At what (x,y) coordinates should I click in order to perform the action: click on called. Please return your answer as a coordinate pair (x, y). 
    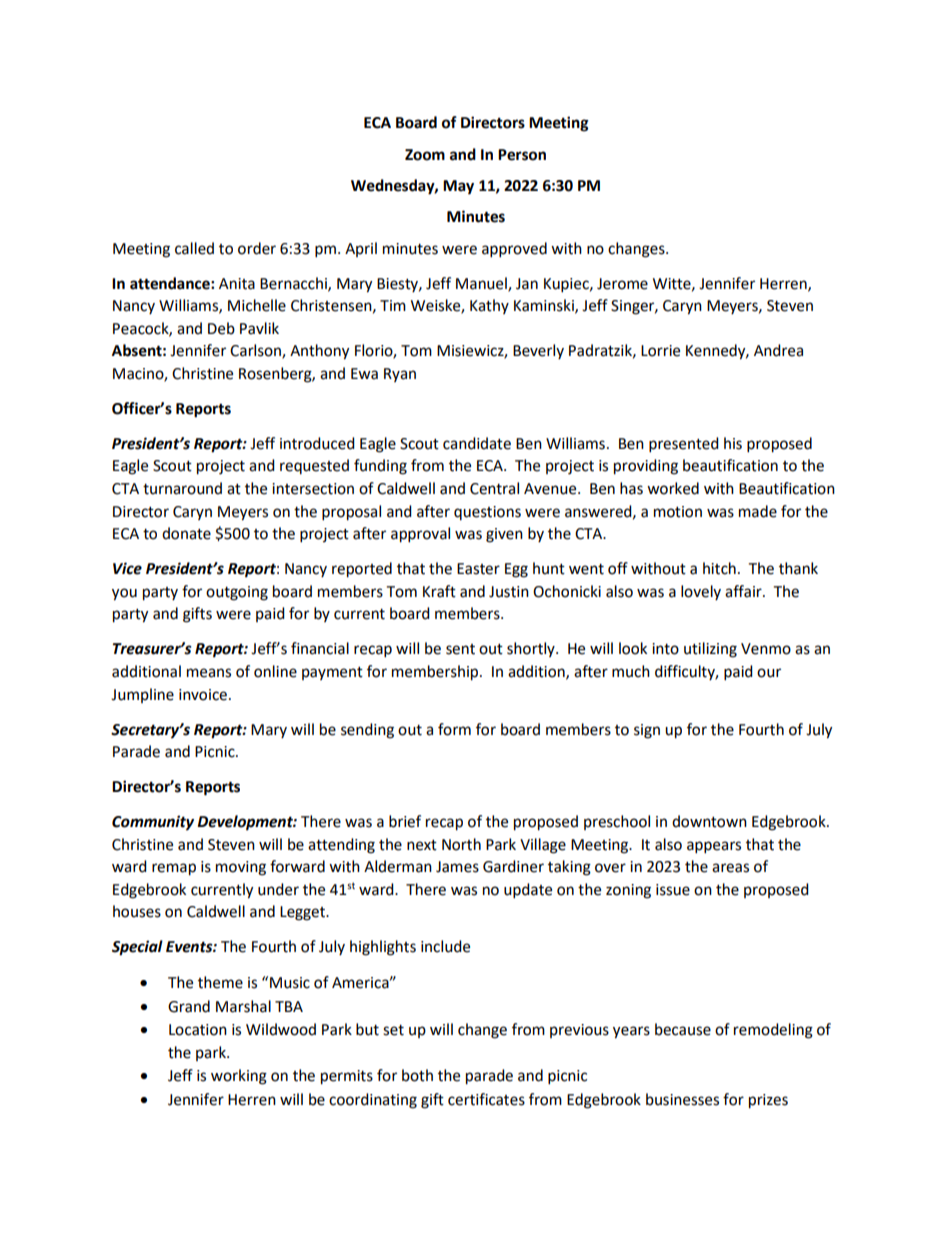
    Looking at the image, I should click on (194, 248).
